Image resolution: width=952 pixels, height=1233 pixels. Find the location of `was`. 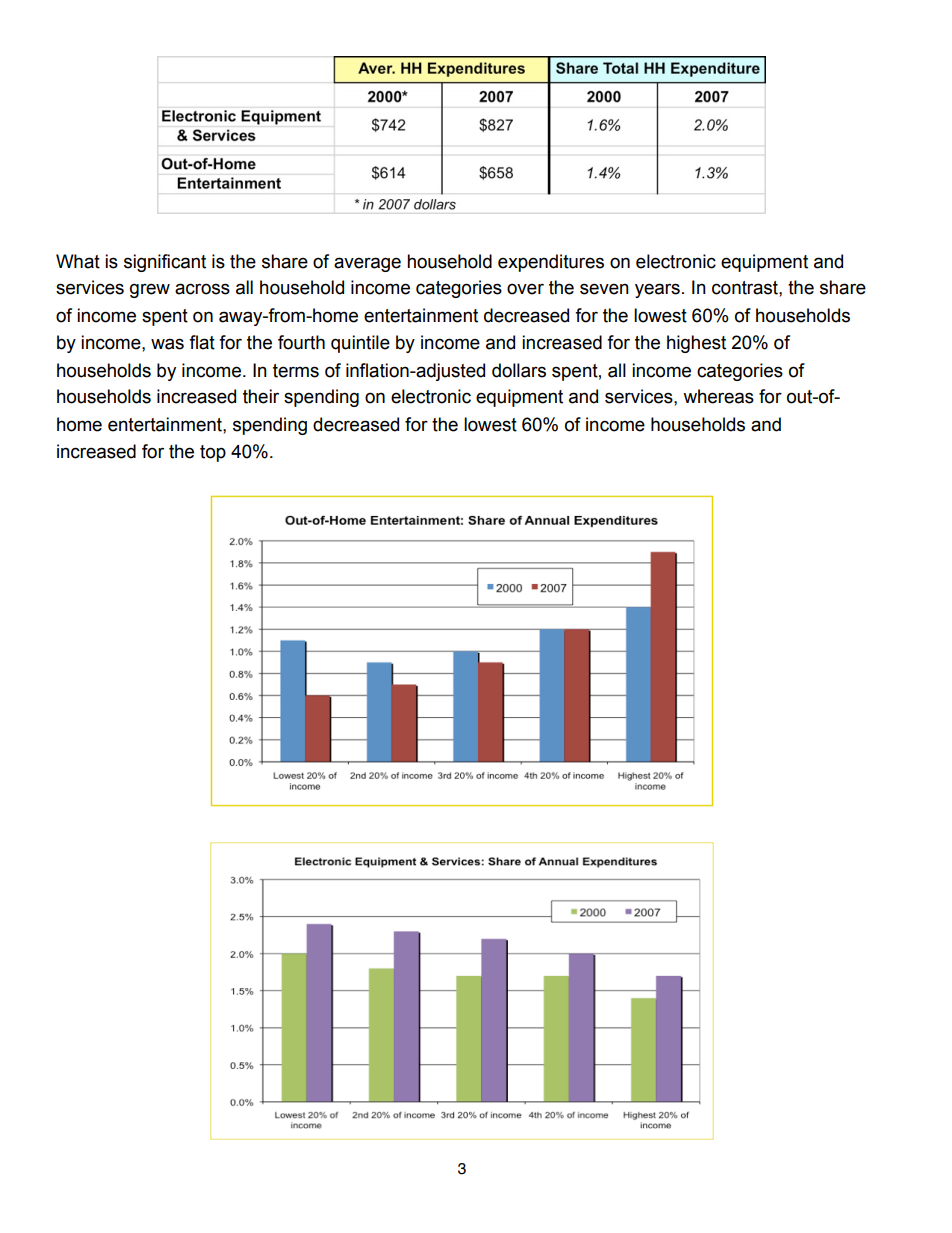

was is located at coordinates (167, 344).
